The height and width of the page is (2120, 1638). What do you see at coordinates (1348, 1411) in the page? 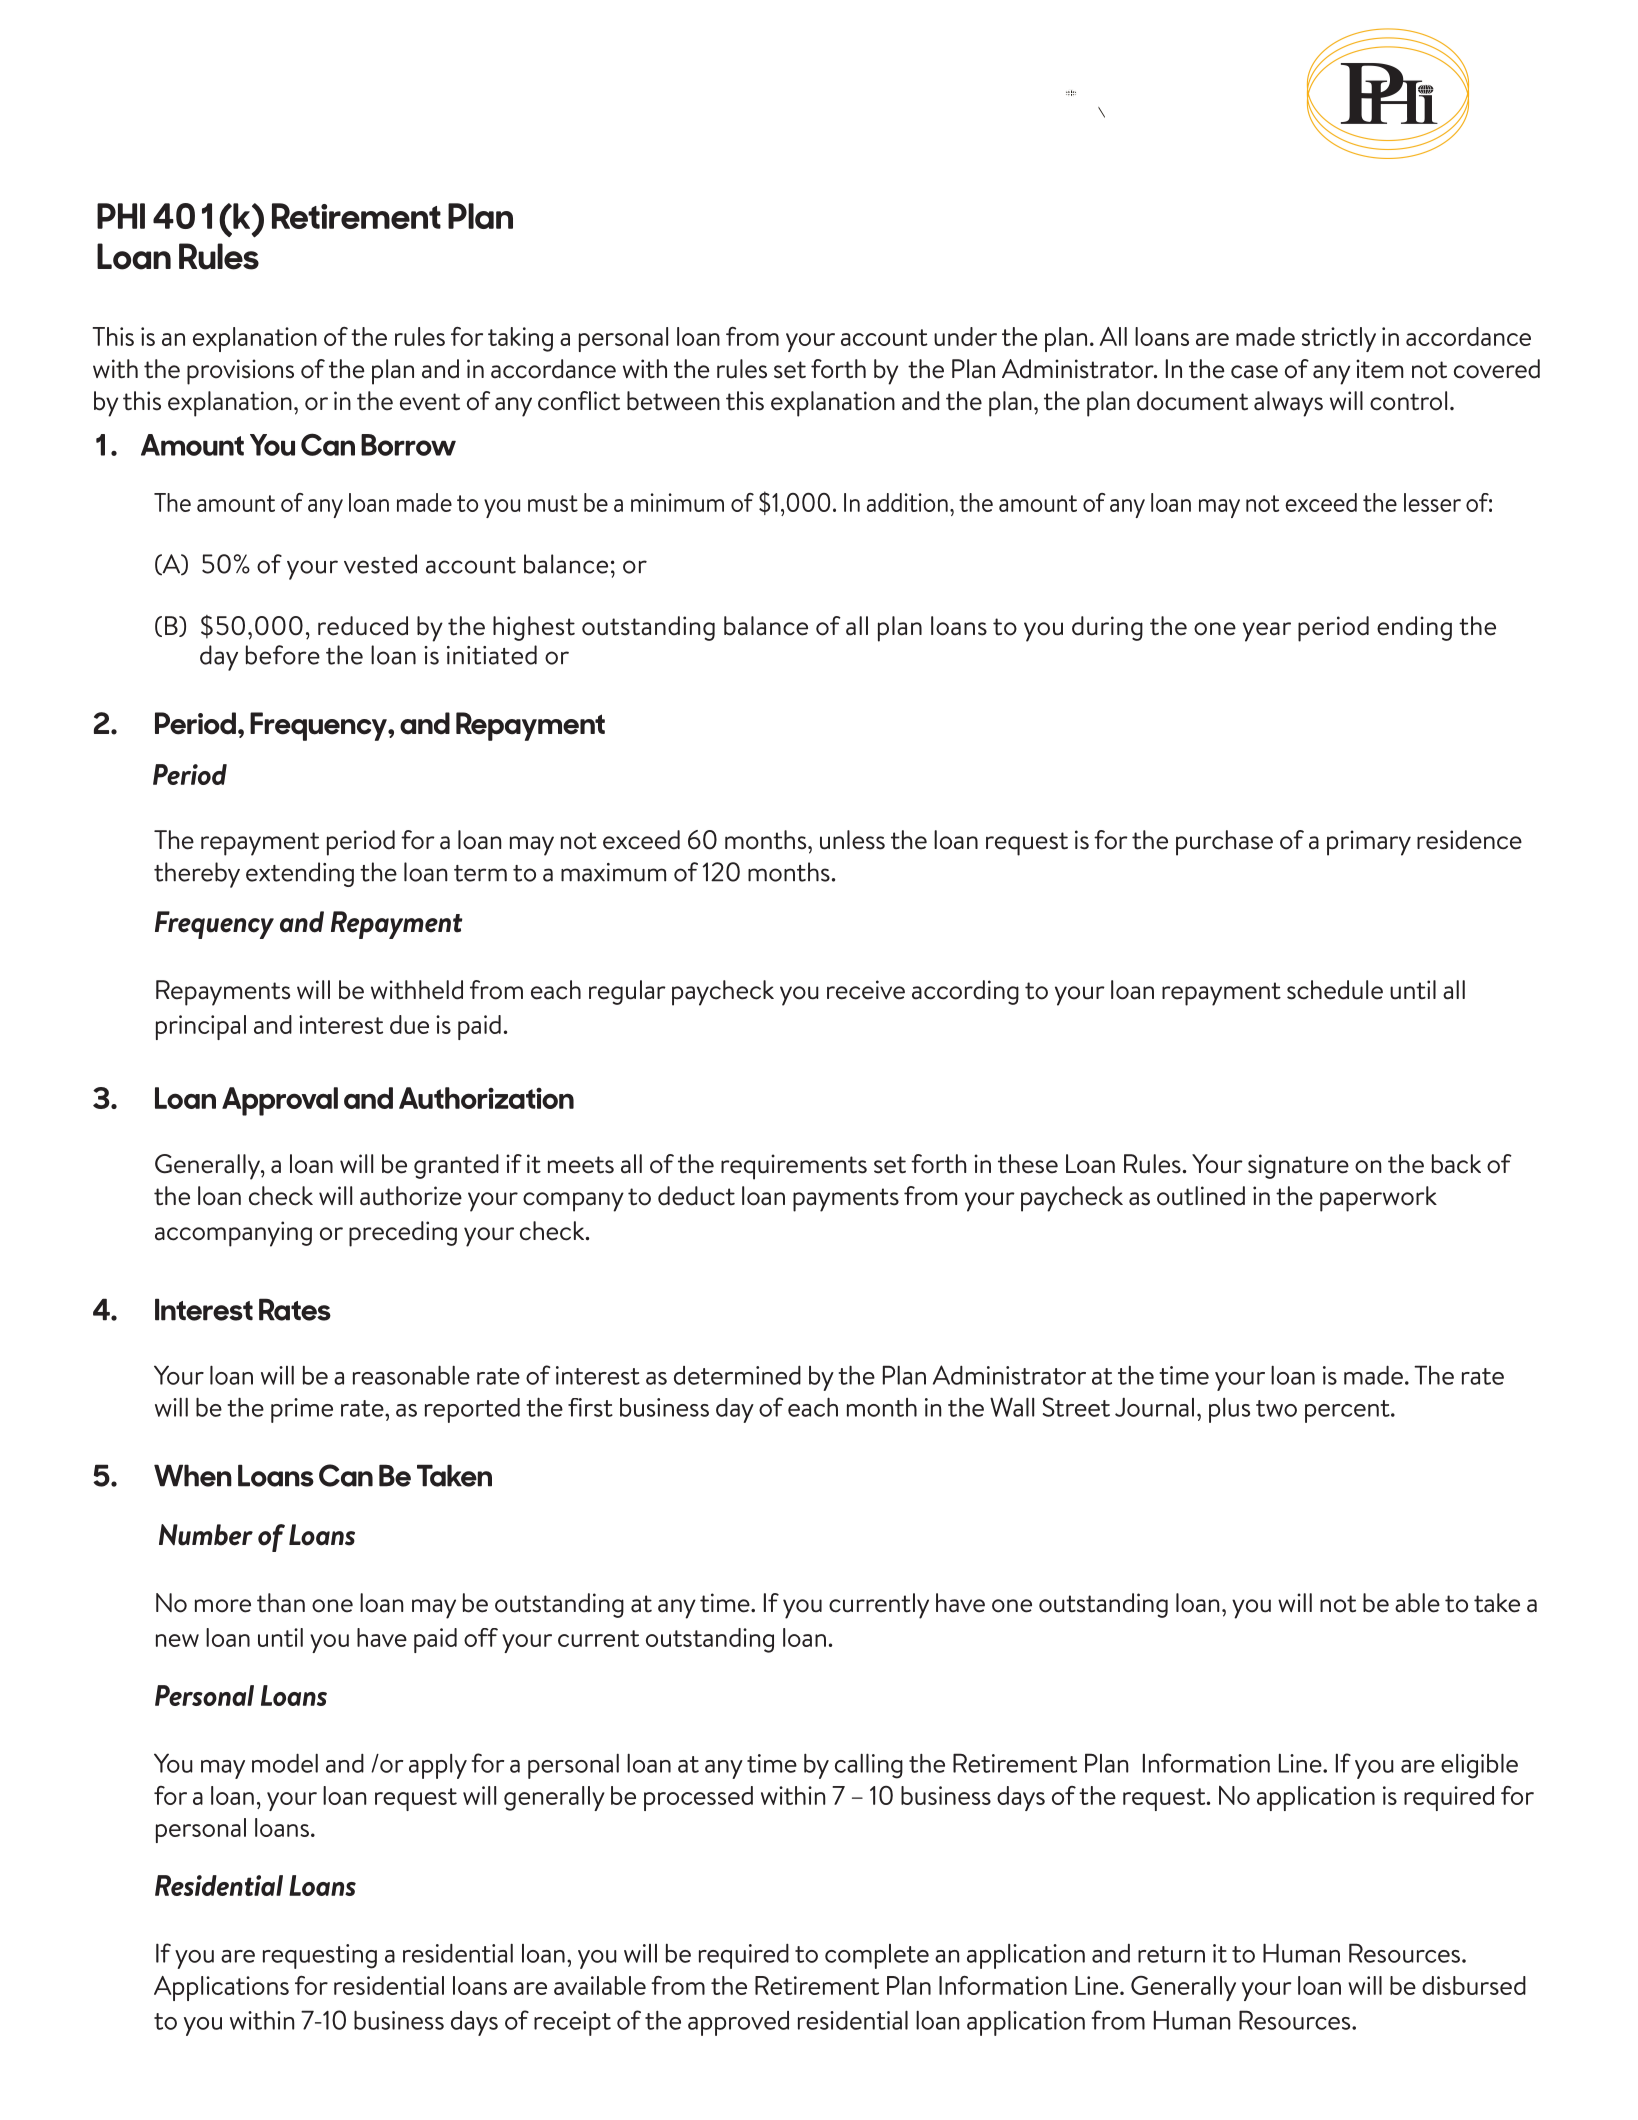
I see `percent` at bounding box center [1348, 1411].
